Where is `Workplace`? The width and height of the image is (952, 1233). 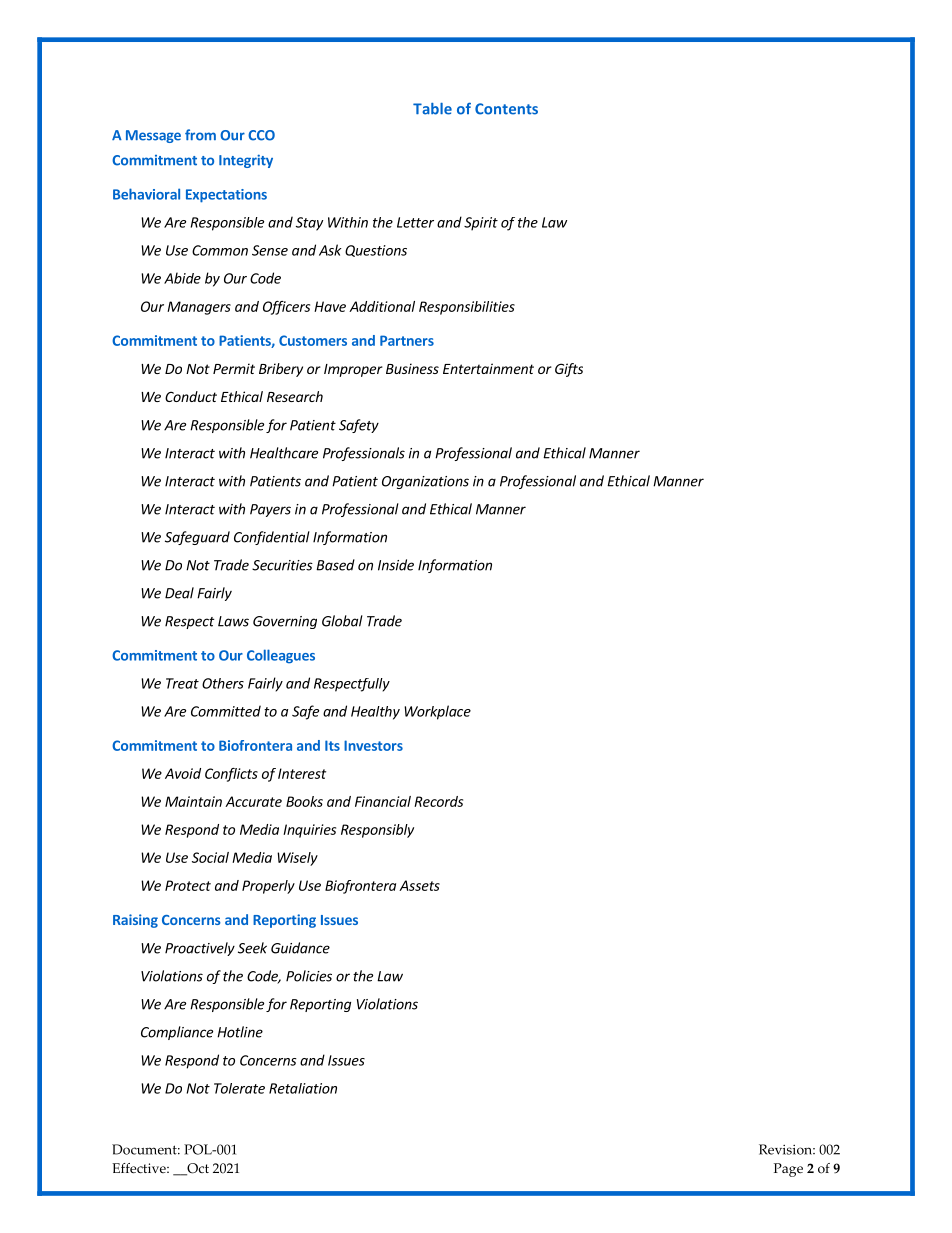 Workplace is located at coordinates (437, 712).
